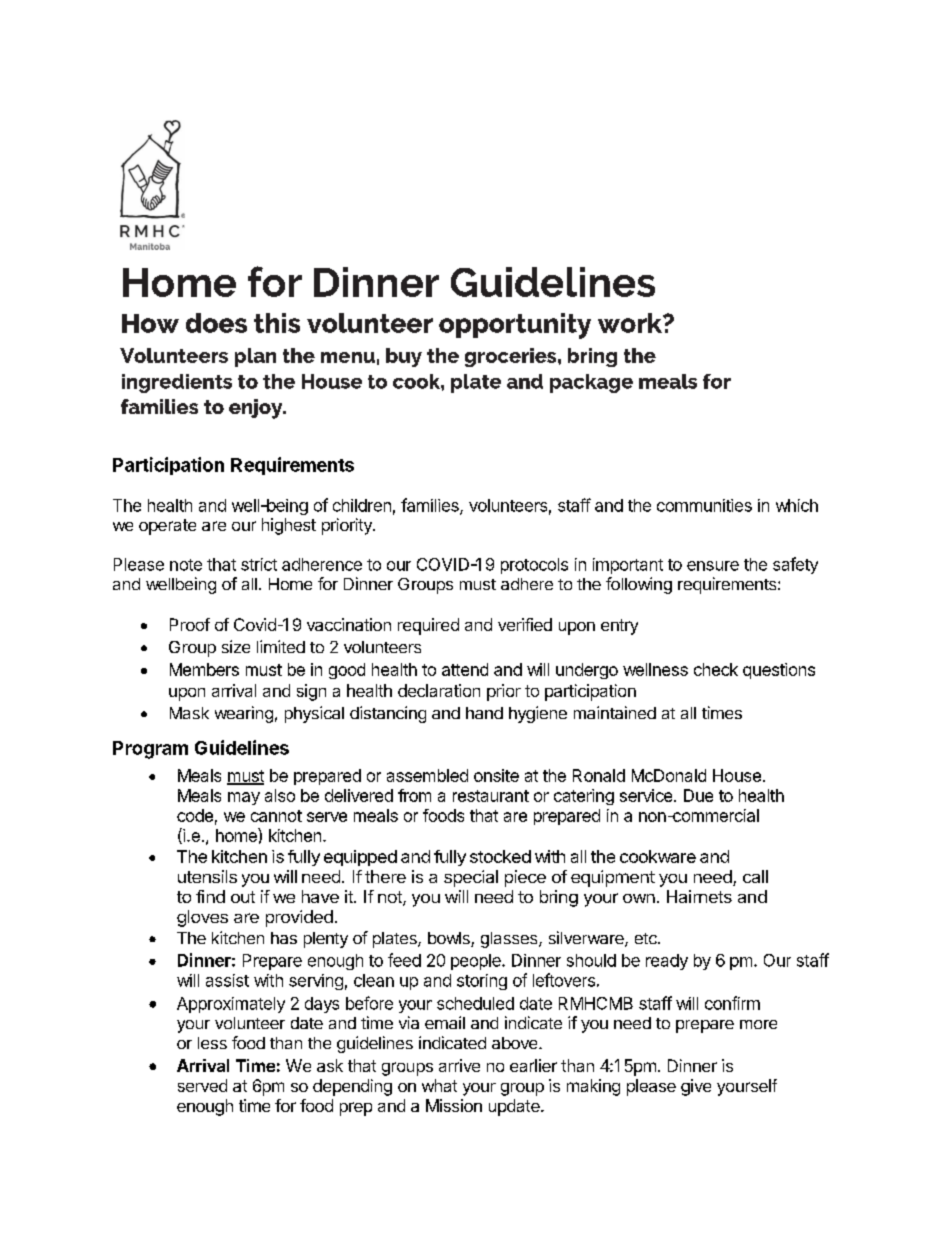 This image has height=1233, width=952. Describe the element at coordinates (515, 326) in the image. I see `opportunity` at that location.
